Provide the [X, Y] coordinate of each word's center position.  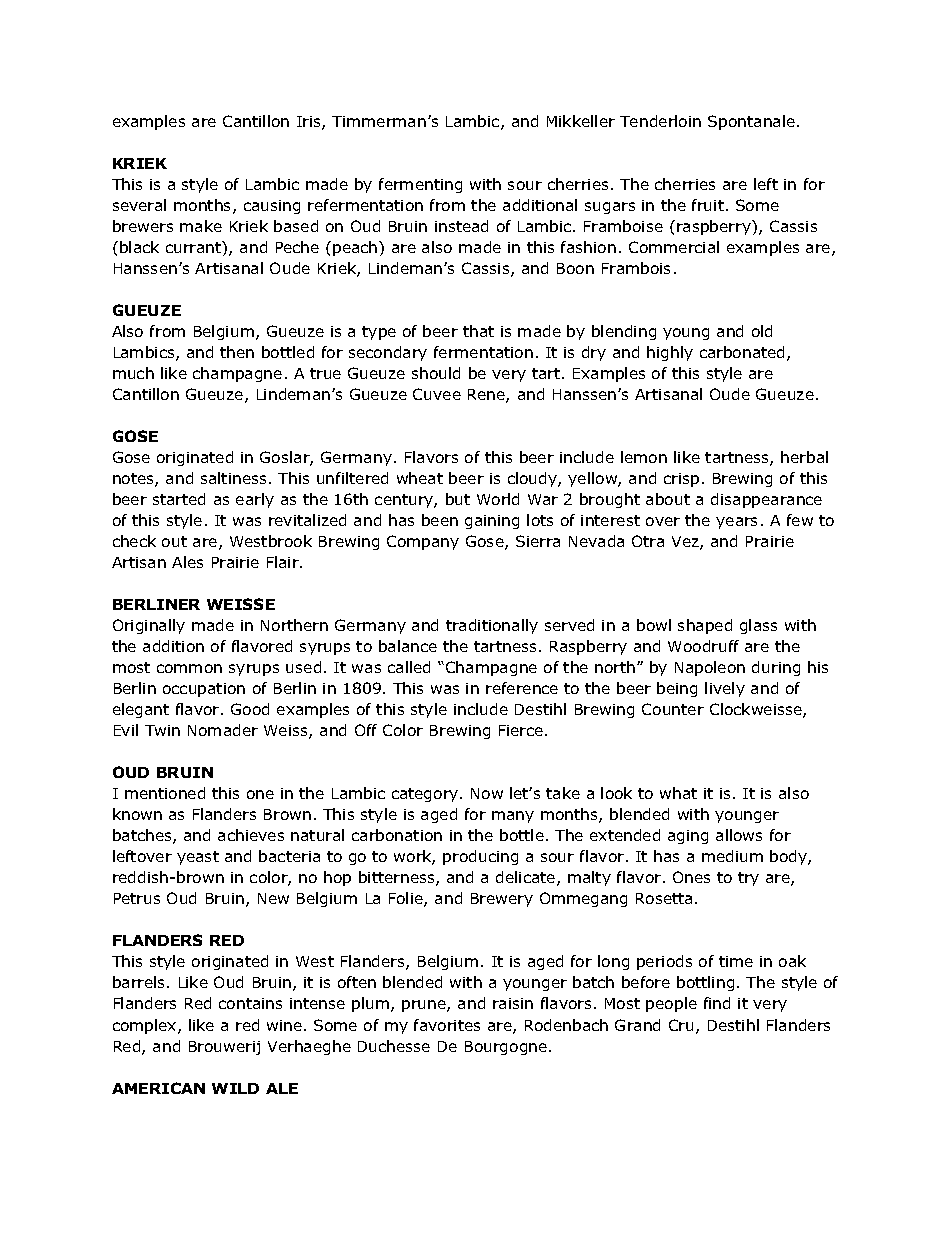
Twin [162, 730]
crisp [681, 480]
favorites [447, 1025]
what [678, 793]
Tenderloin [660, 121]
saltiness [233, 478]
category [426, 795]
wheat [420, 478]
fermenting [420, 185]
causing [272, 207]
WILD [235, 1088]
